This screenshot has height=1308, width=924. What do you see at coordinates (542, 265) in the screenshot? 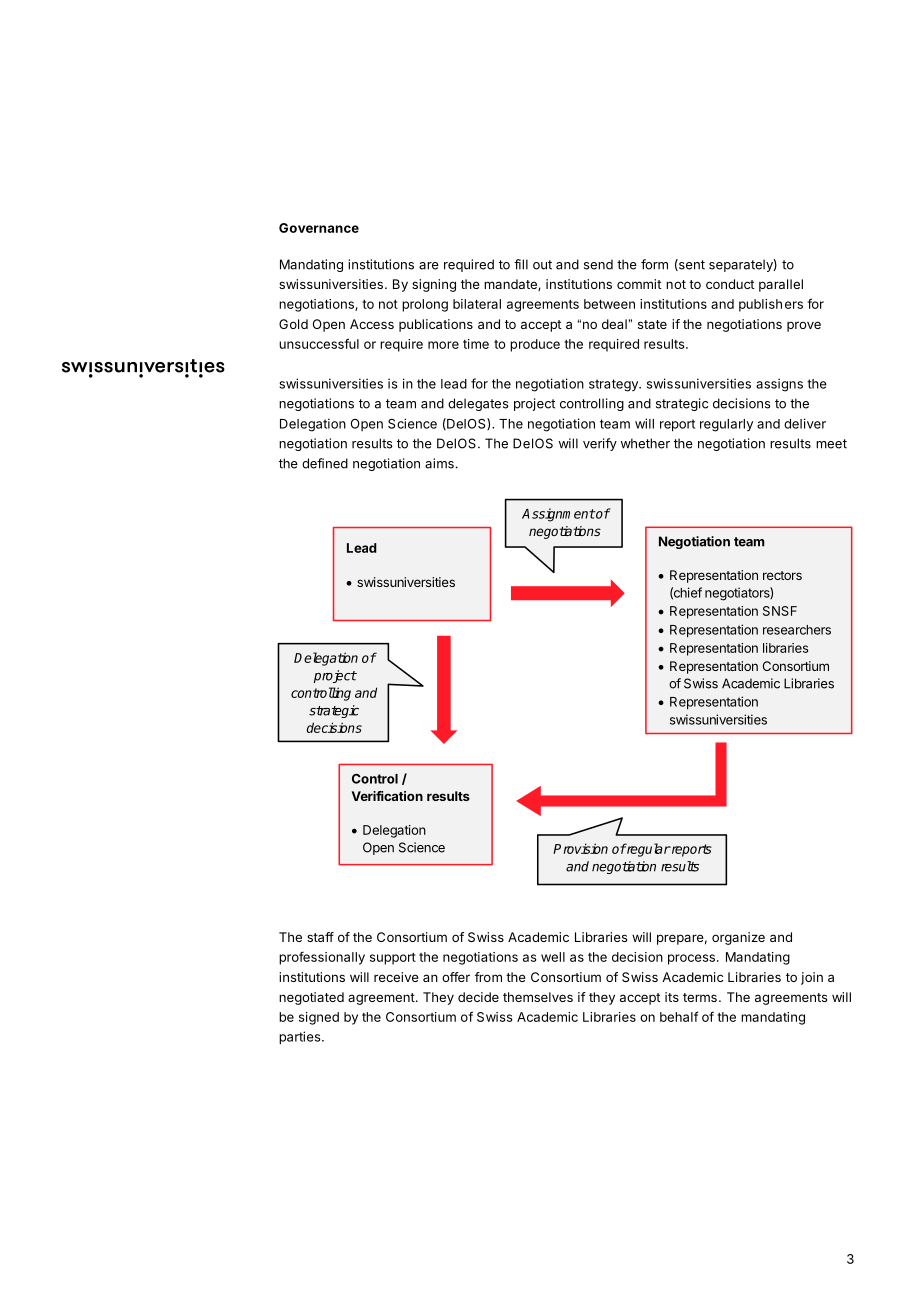
I see `out` at bounding box center [542, 265].
